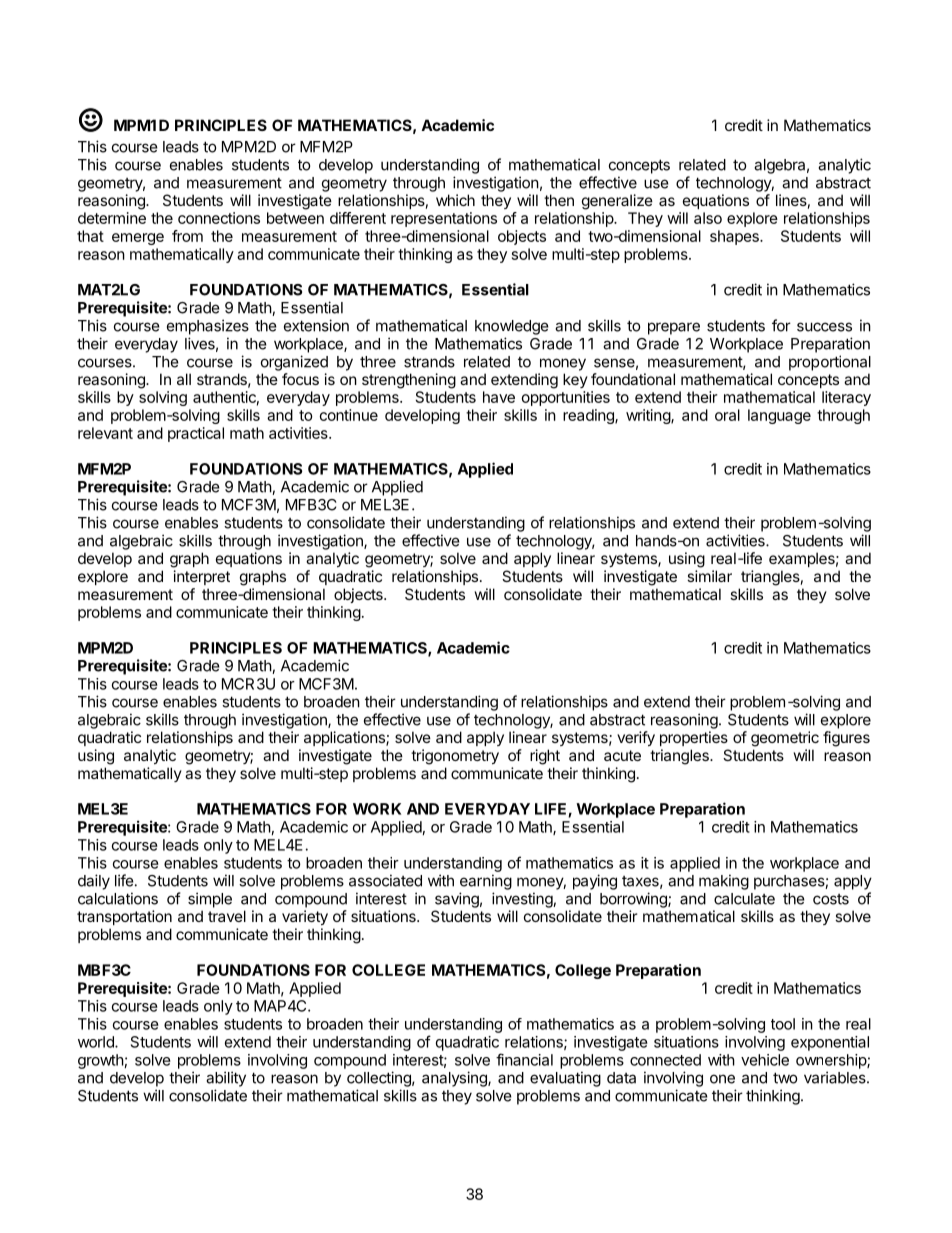 This screenshot has height=1233, width=952. What do you see at coordinates (444, 219) in the screenshot?
I see `representations` at bounding box center [444, 219].
